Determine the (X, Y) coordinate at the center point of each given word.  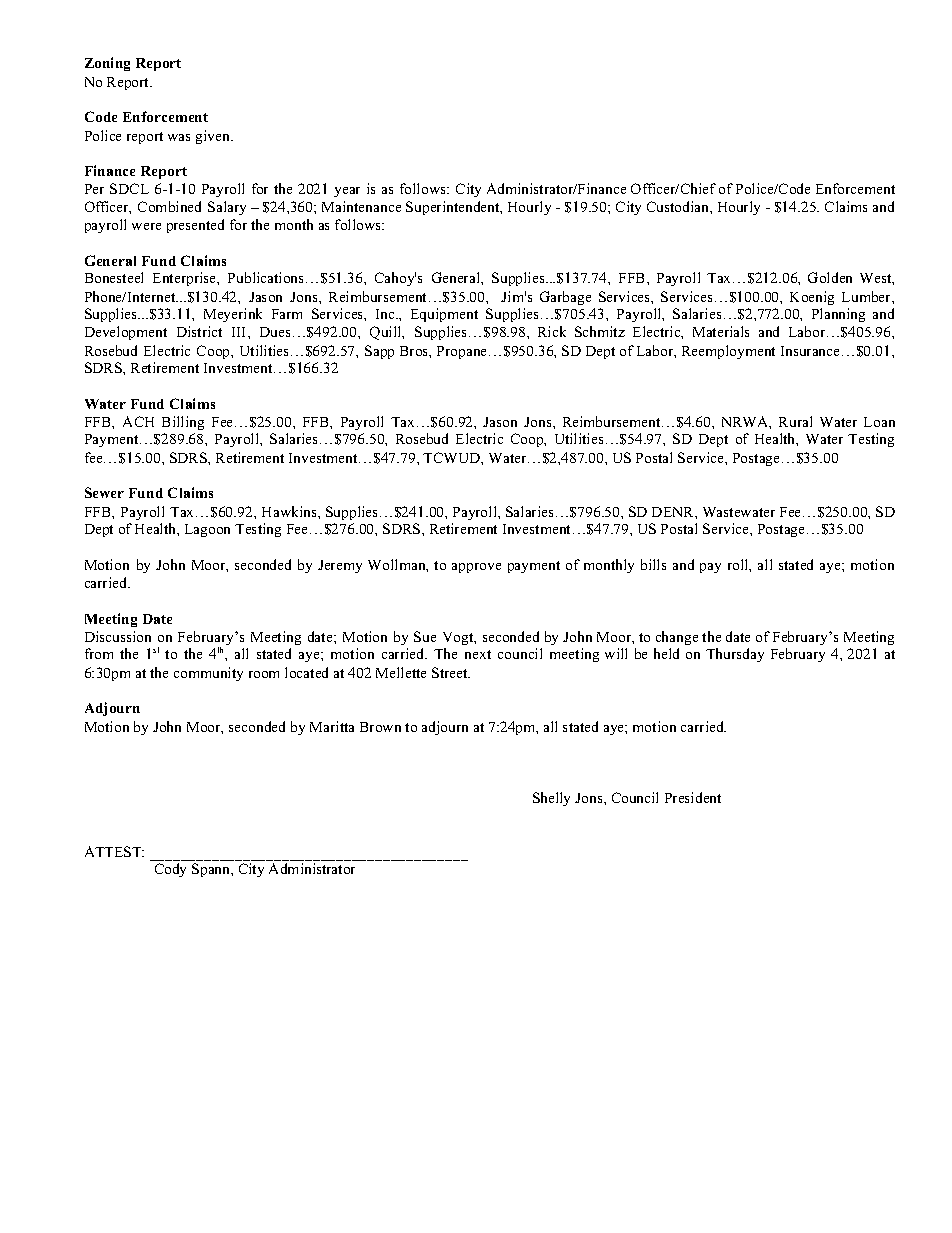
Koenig (812, 298)
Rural (795, 421)
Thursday (735, 655)
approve (476, 568)
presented (195, 226)
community (208, 674)
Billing (183, 423)
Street (451, 672)
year (347, 192)
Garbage (565, 298)
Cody (170, 870)
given (214, 137)
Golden (830, 277)
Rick (552, 331)
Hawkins (290, 511)
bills (653, 564)
